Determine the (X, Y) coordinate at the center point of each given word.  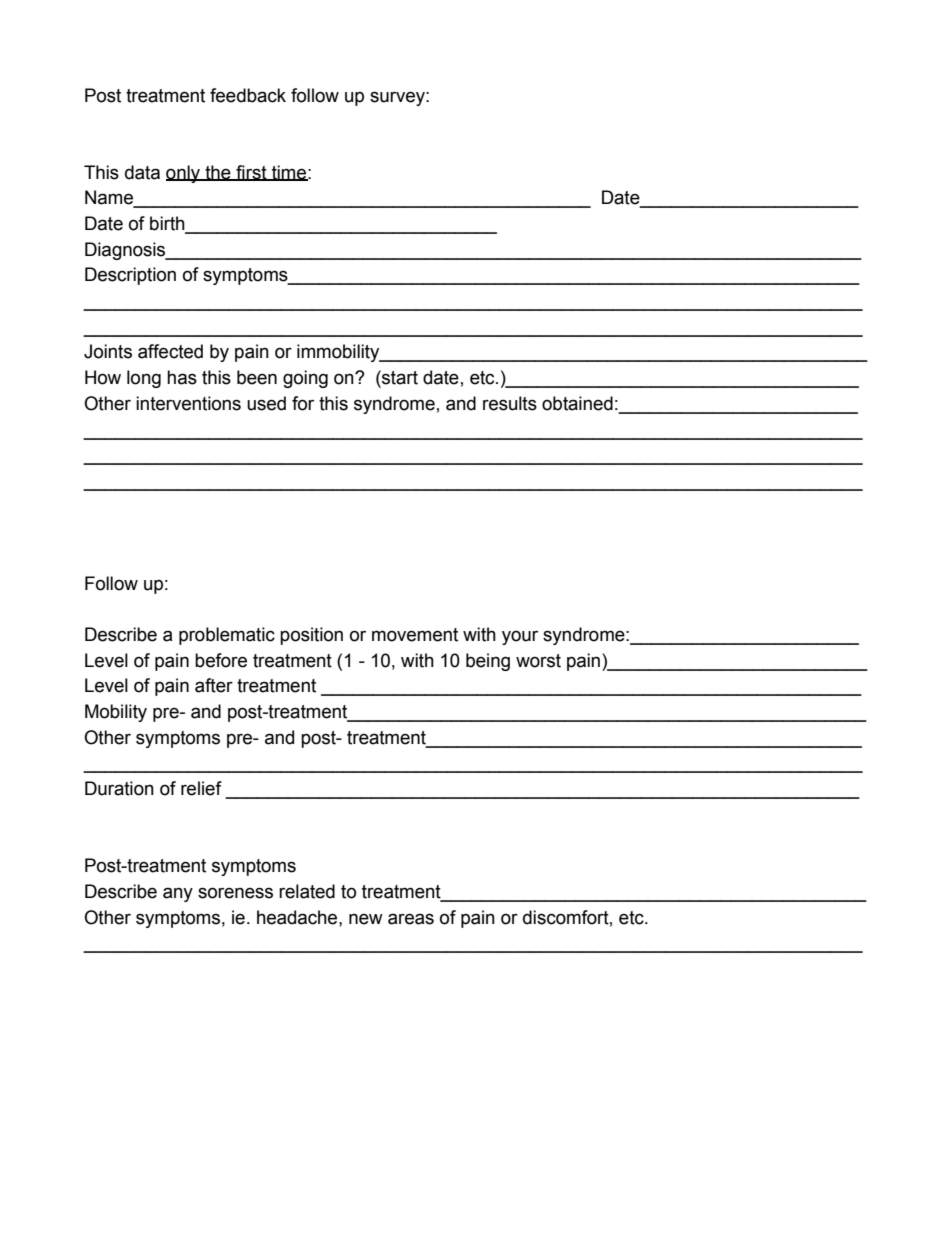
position (311, 636)
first (251, 173)
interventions (188, 403)
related (307, 891)
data (142, 172)
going (305, 379)
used (266, 403)
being (488, 662)
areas (411, 919)
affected (170, 351)
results (510, 403)
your (520, 637)
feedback (248, 95)
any (178, 894)
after (214, 685)
